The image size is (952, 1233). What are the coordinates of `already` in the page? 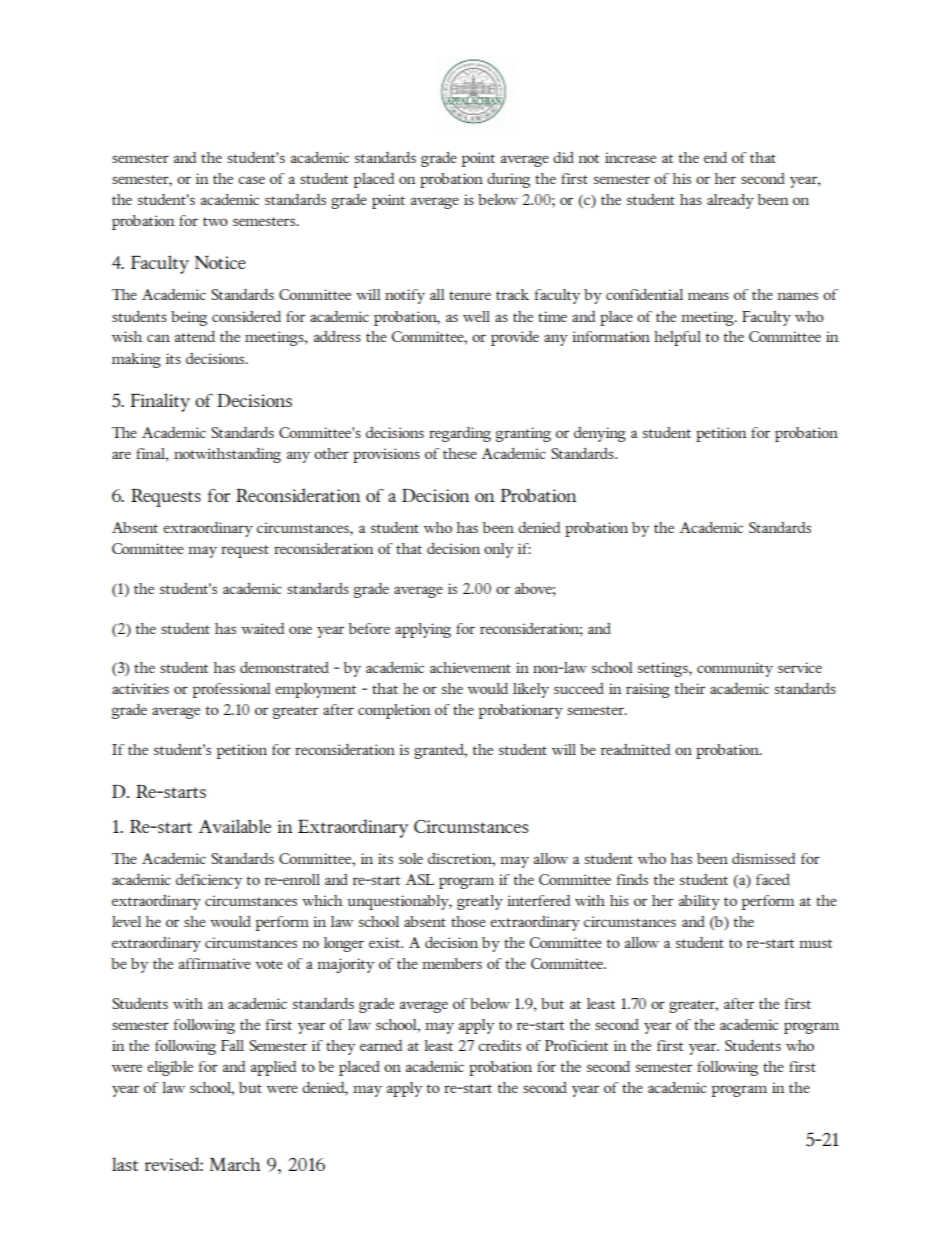 It's located at (730, 201).
